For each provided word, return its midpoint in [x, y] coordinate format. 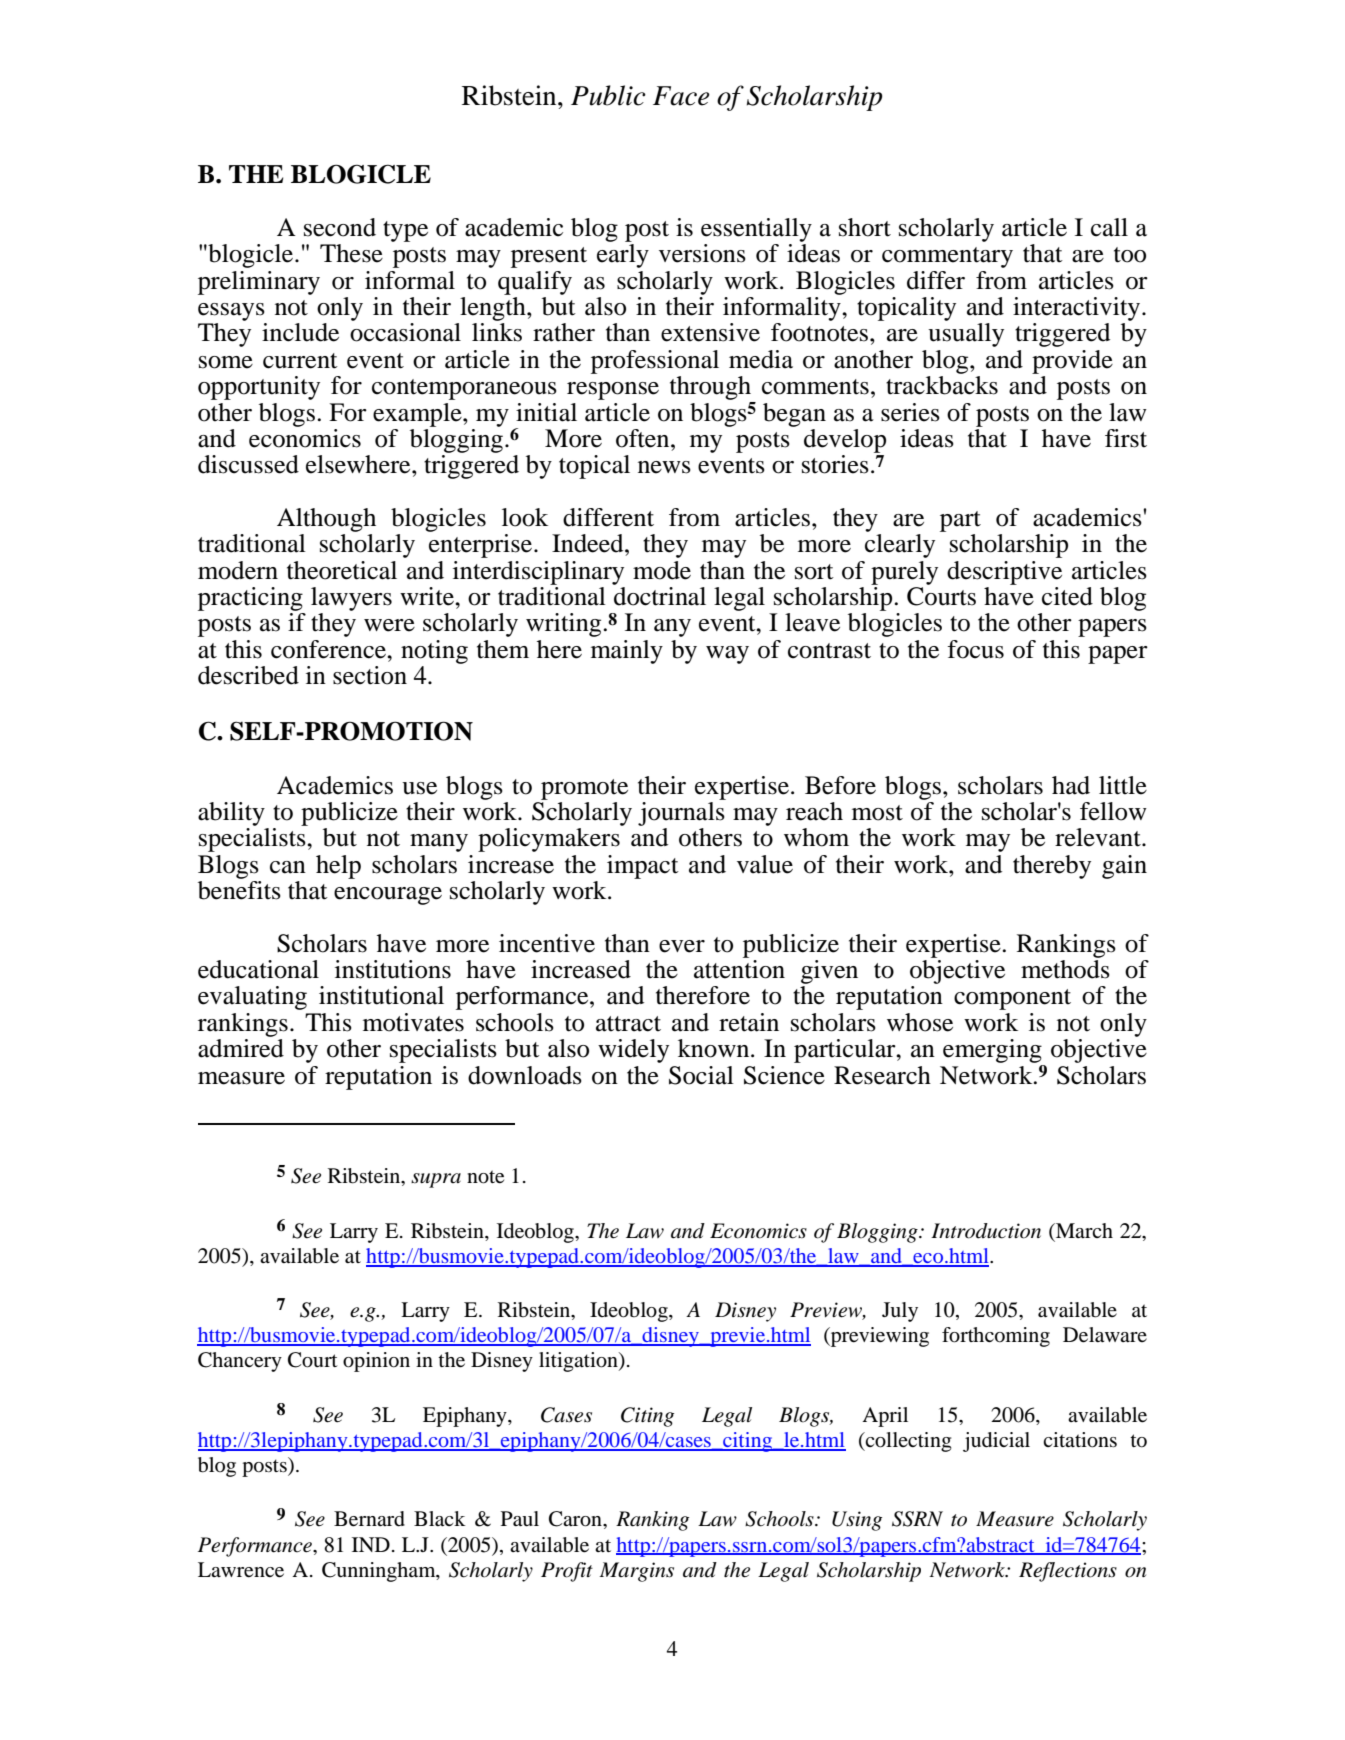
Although [326, 520]
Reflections [1068, 1572]
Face [681, 96]
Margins [637, 1572]
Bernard [369, 1519]
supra [436, 1180]
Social [701, 1075]
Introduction [986, 1231]
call [1109, 227]
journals [682, 812]
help [338, 867]
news [664, 467]
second [340, 227]
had [1071, 785]
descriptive [1004, 573]
